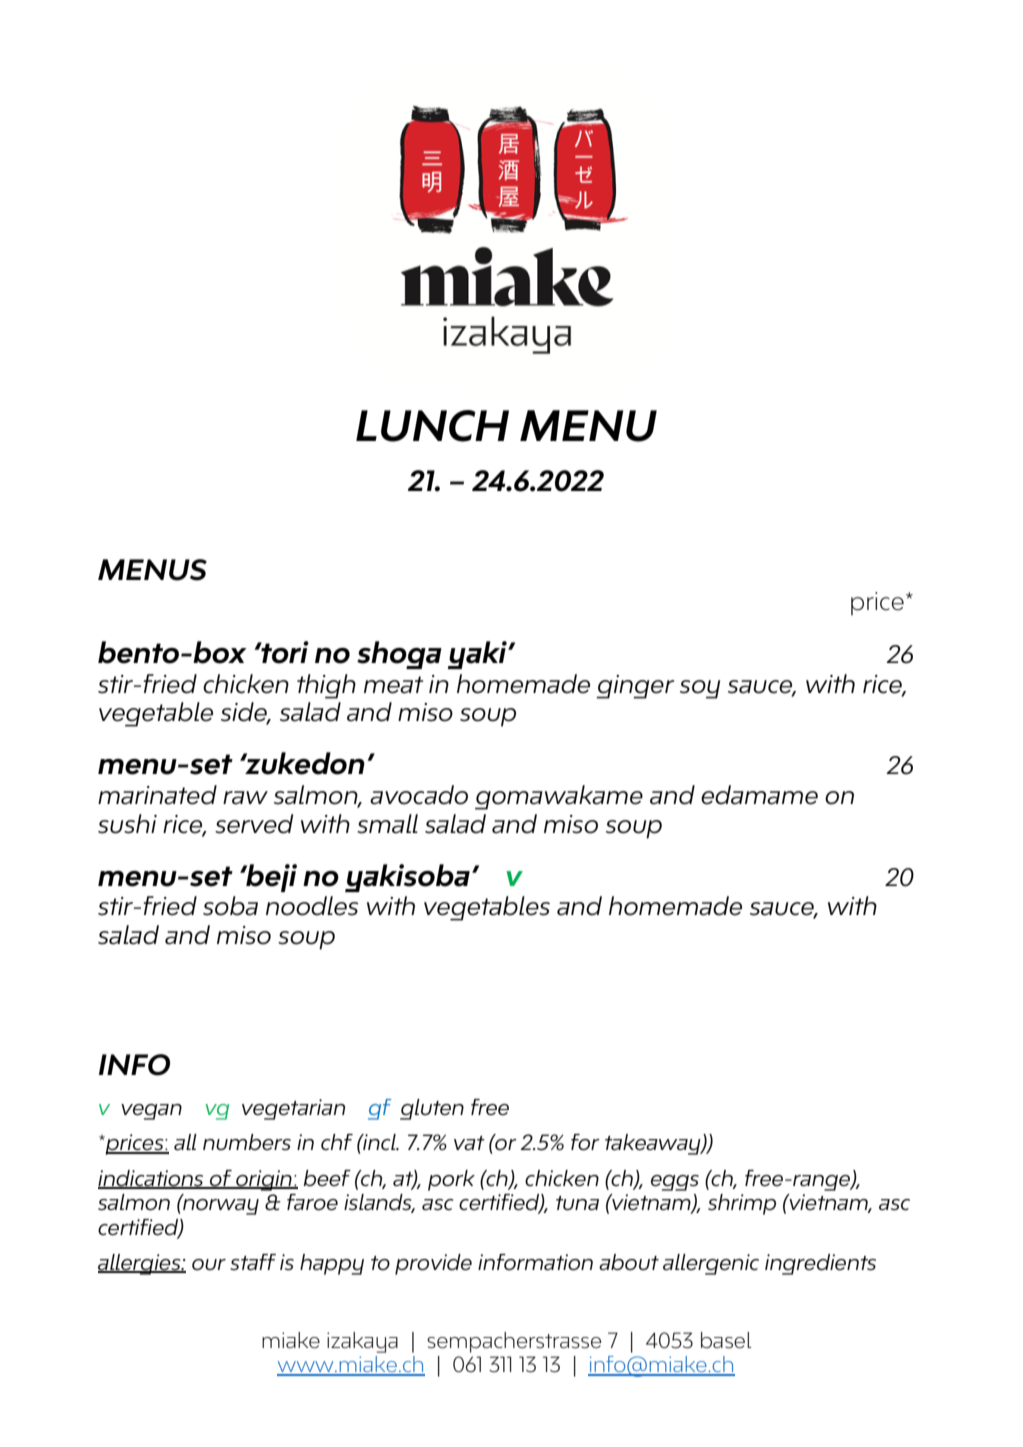  What do you see at coordinates (432, 1109) in the document?
I see `gluten` at bounding box center [432, 1109].
